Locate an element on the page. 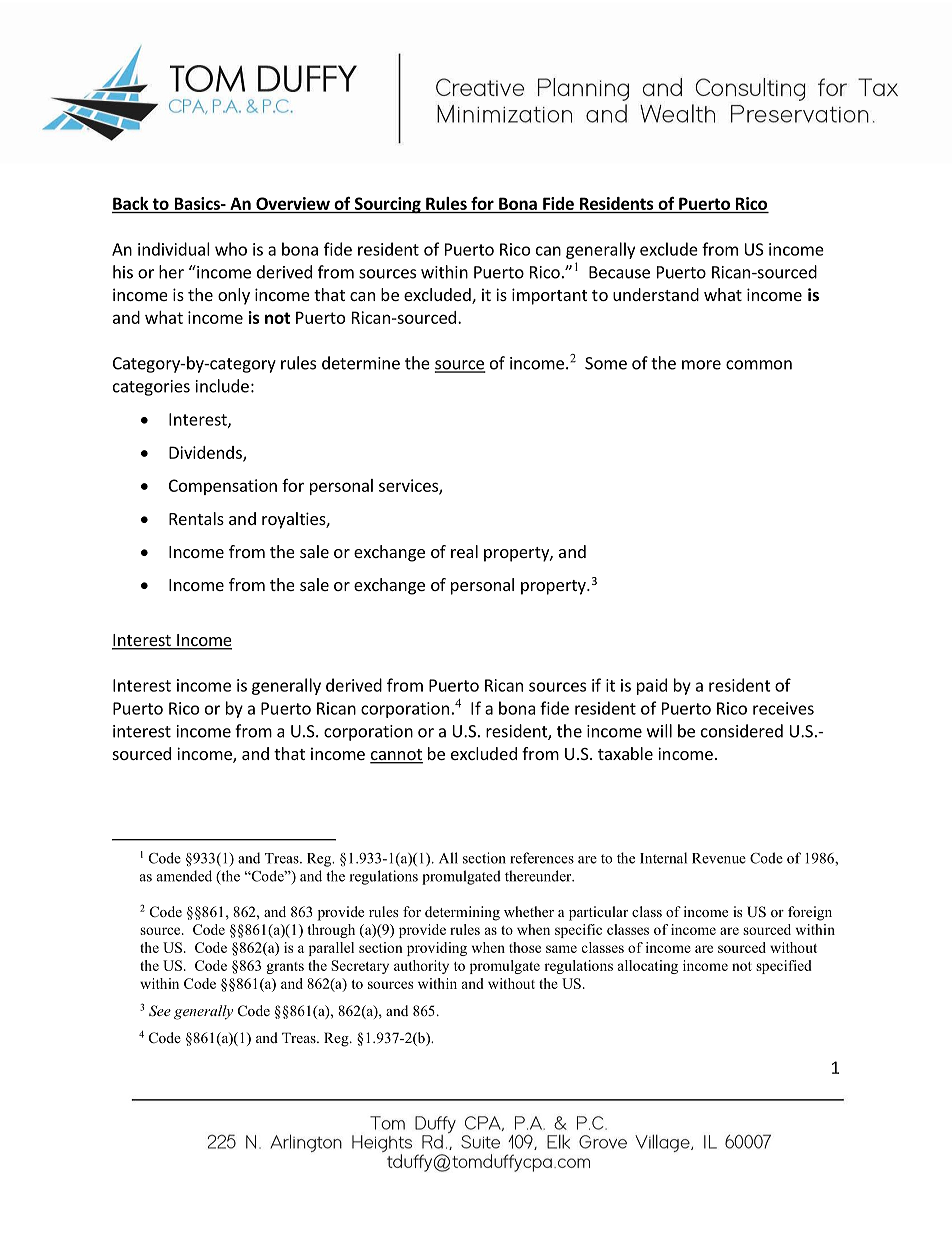  cannot is located at coordinates (396, 756).
